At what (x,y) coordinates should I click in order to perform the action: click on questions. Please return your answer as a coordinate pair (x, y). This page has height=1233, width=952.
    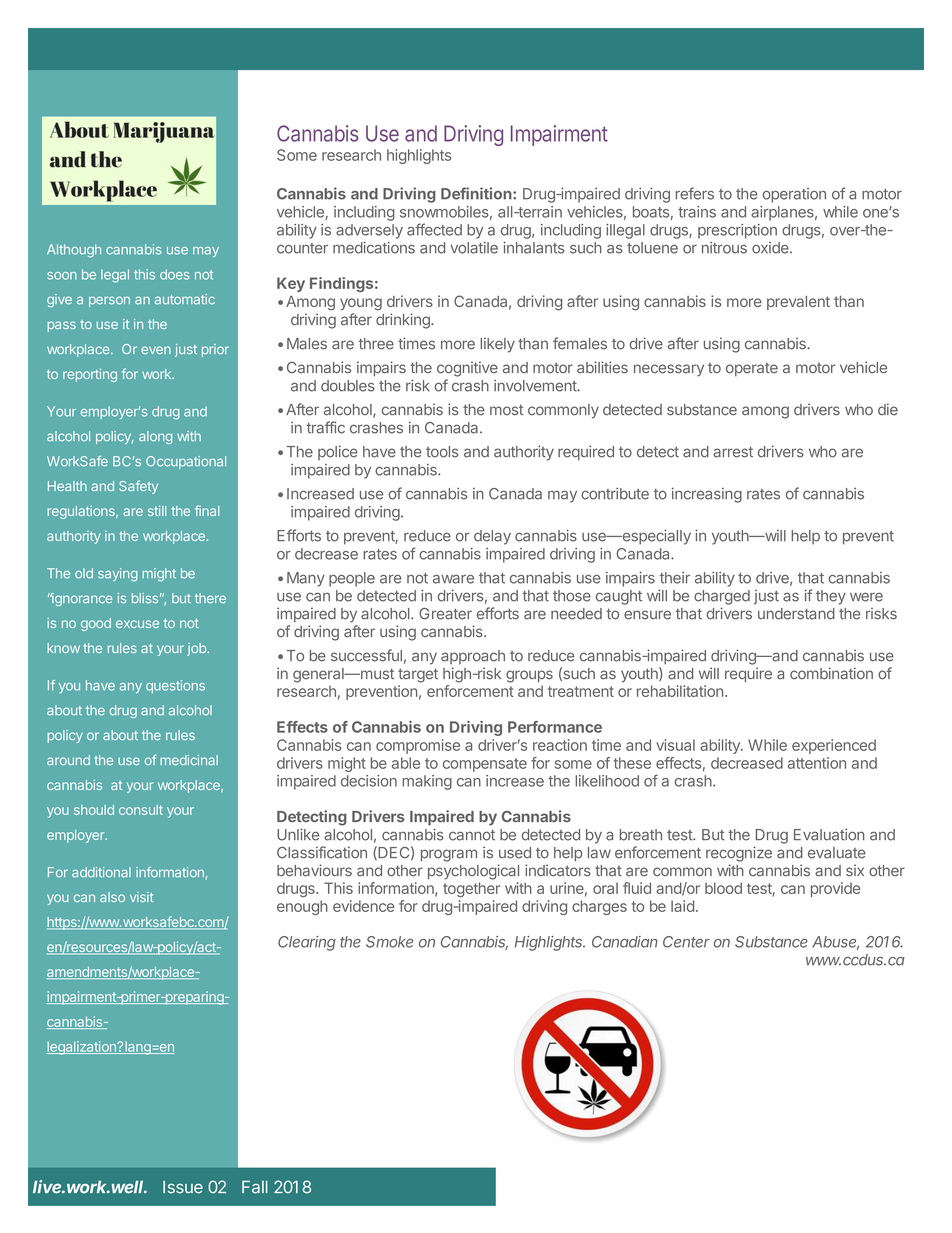
    Looking at the image, I should click on (175, 686).
